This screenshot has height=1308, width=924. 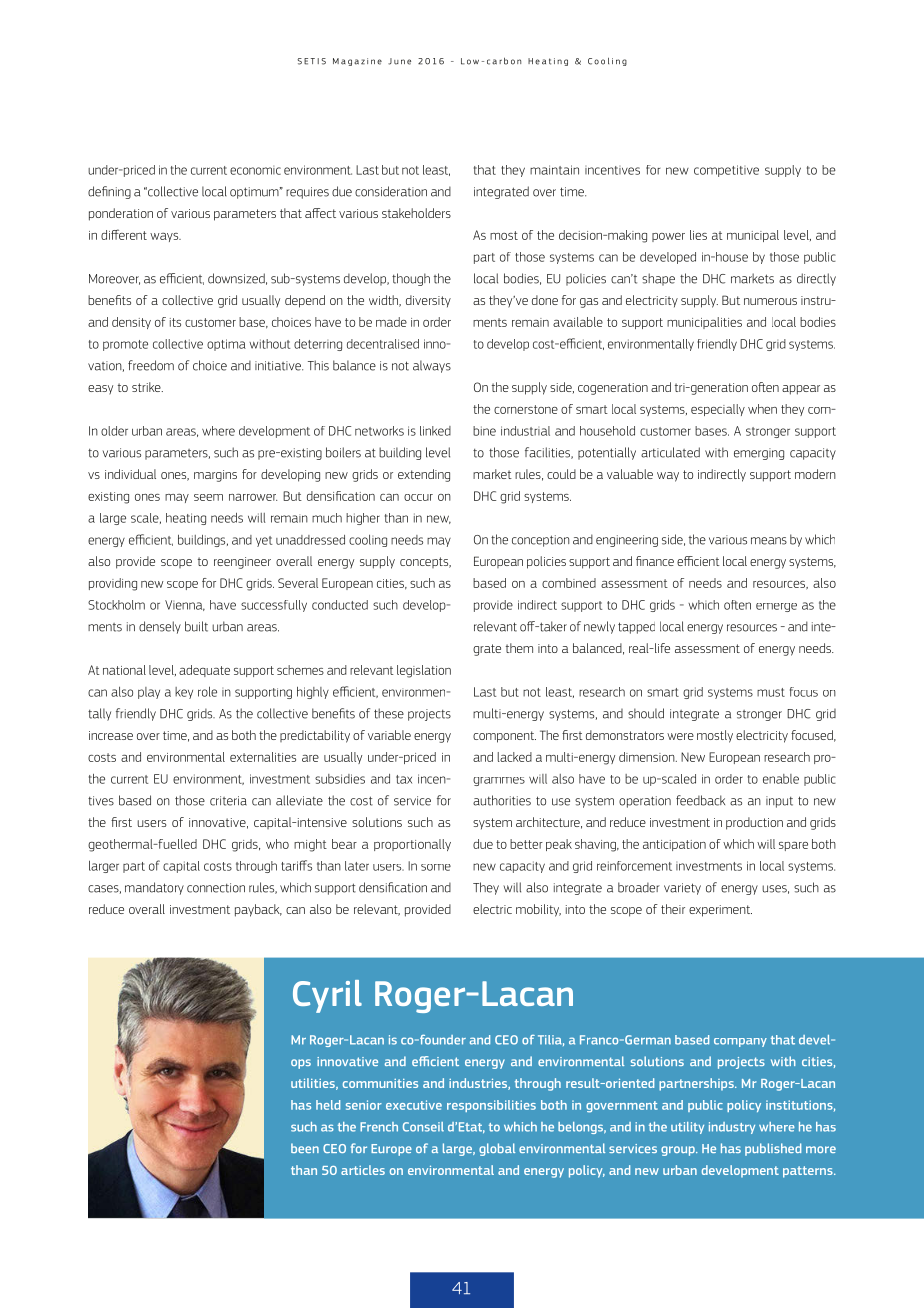 I want to click on especially, so click(x=718, y=410).
